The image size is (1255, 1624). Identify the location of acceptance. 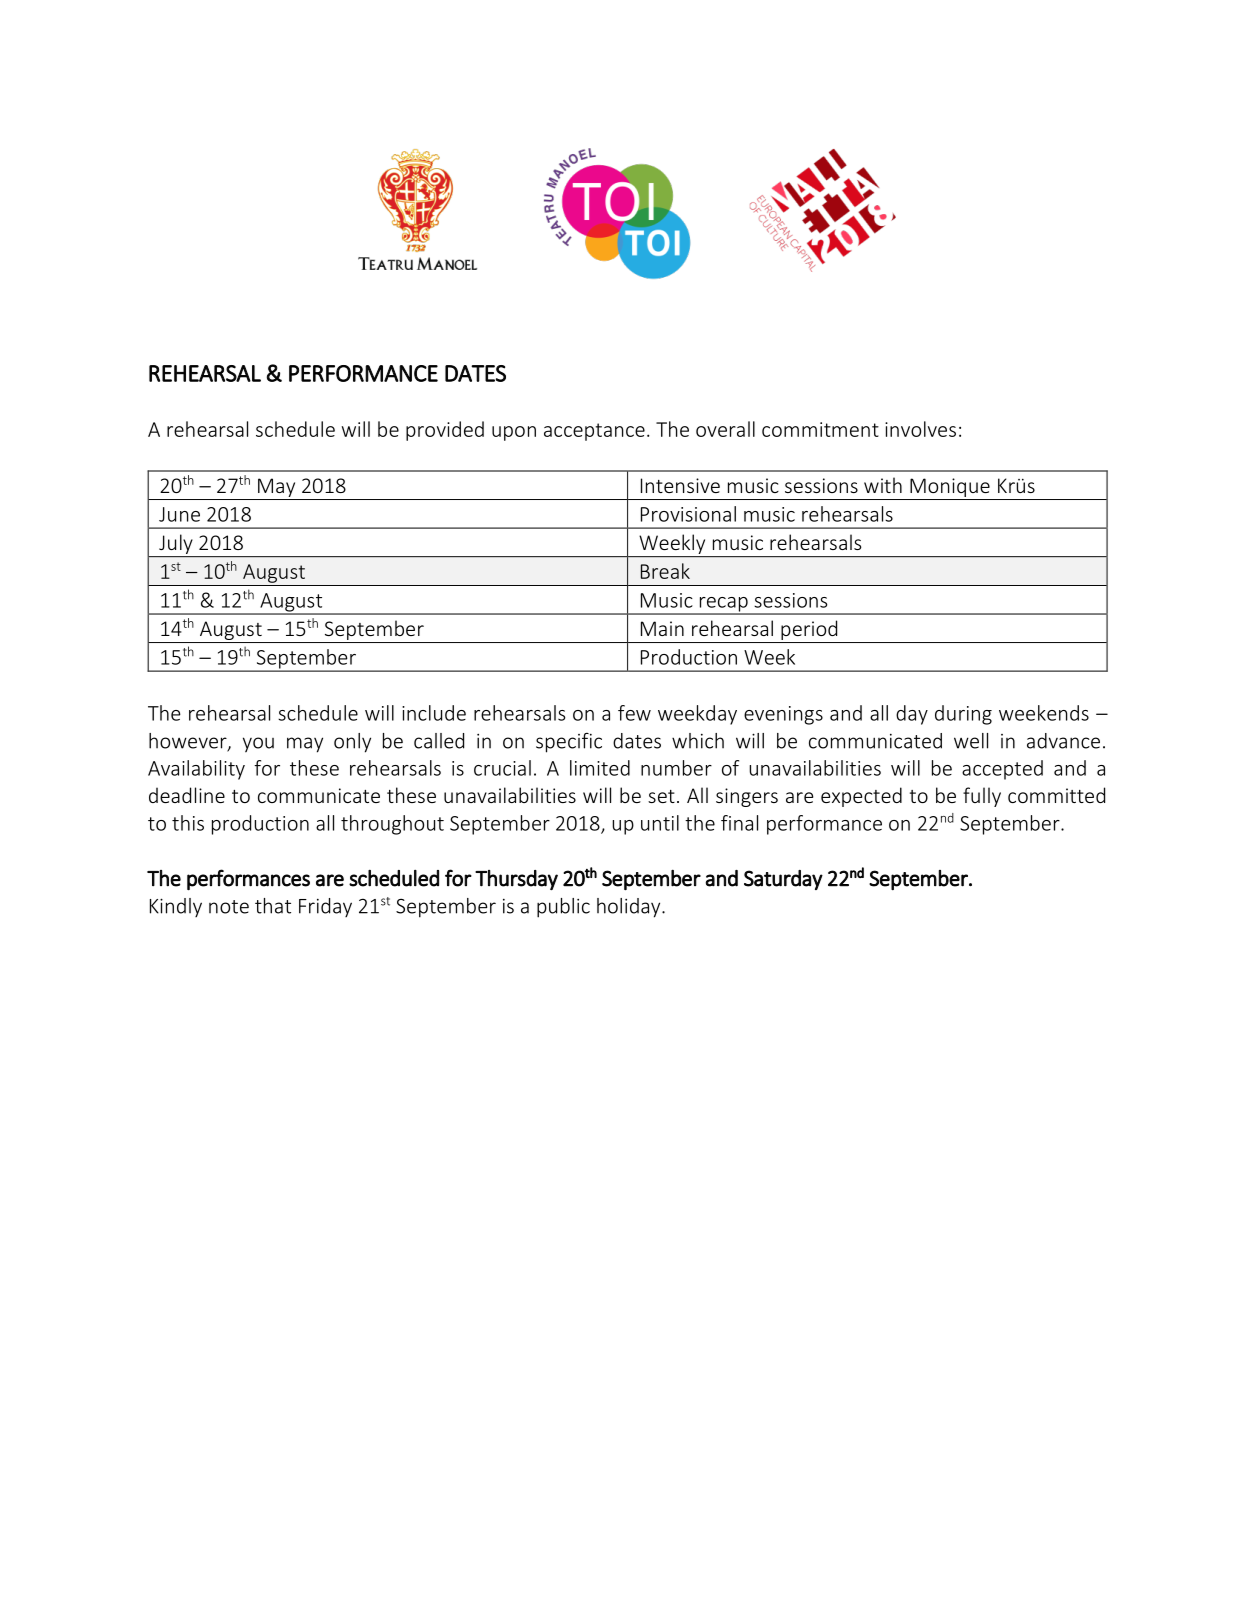
(594, 432).
